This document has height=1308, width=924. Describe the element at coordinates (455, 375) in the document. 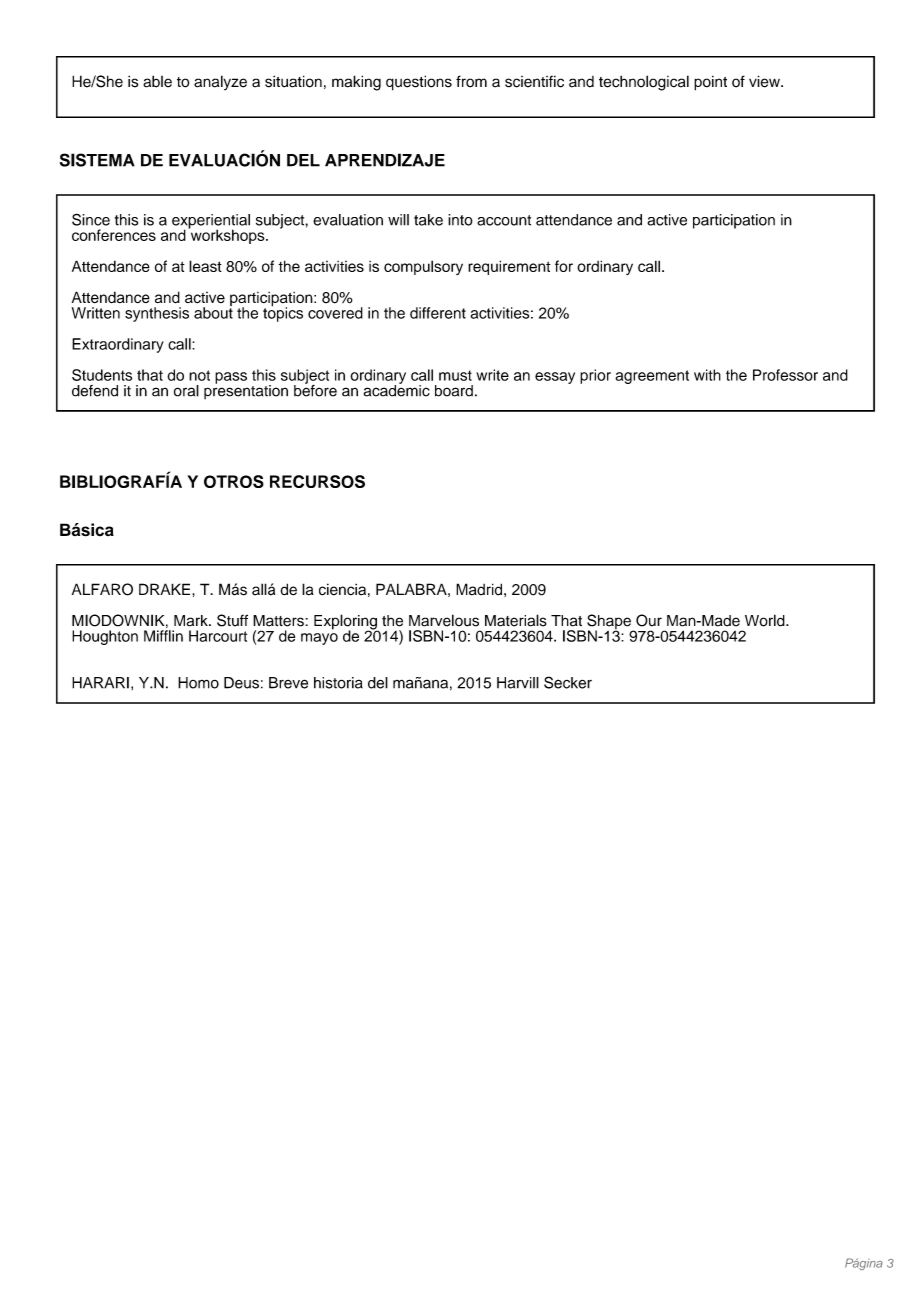

I see `must` at that location.
